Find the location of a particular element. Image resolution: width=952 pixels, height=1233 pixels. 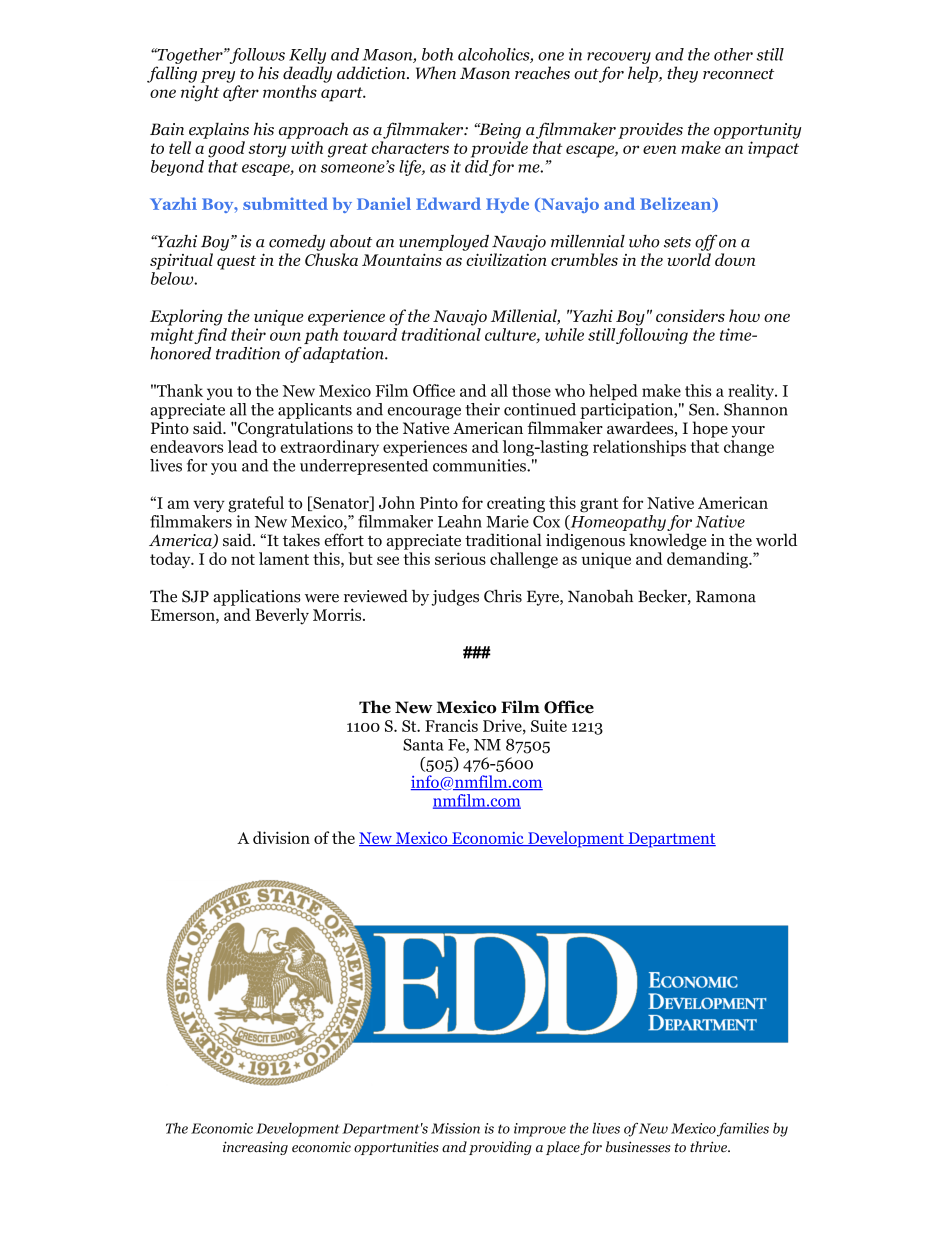

increasing is located at coordinates (255, 1148).
